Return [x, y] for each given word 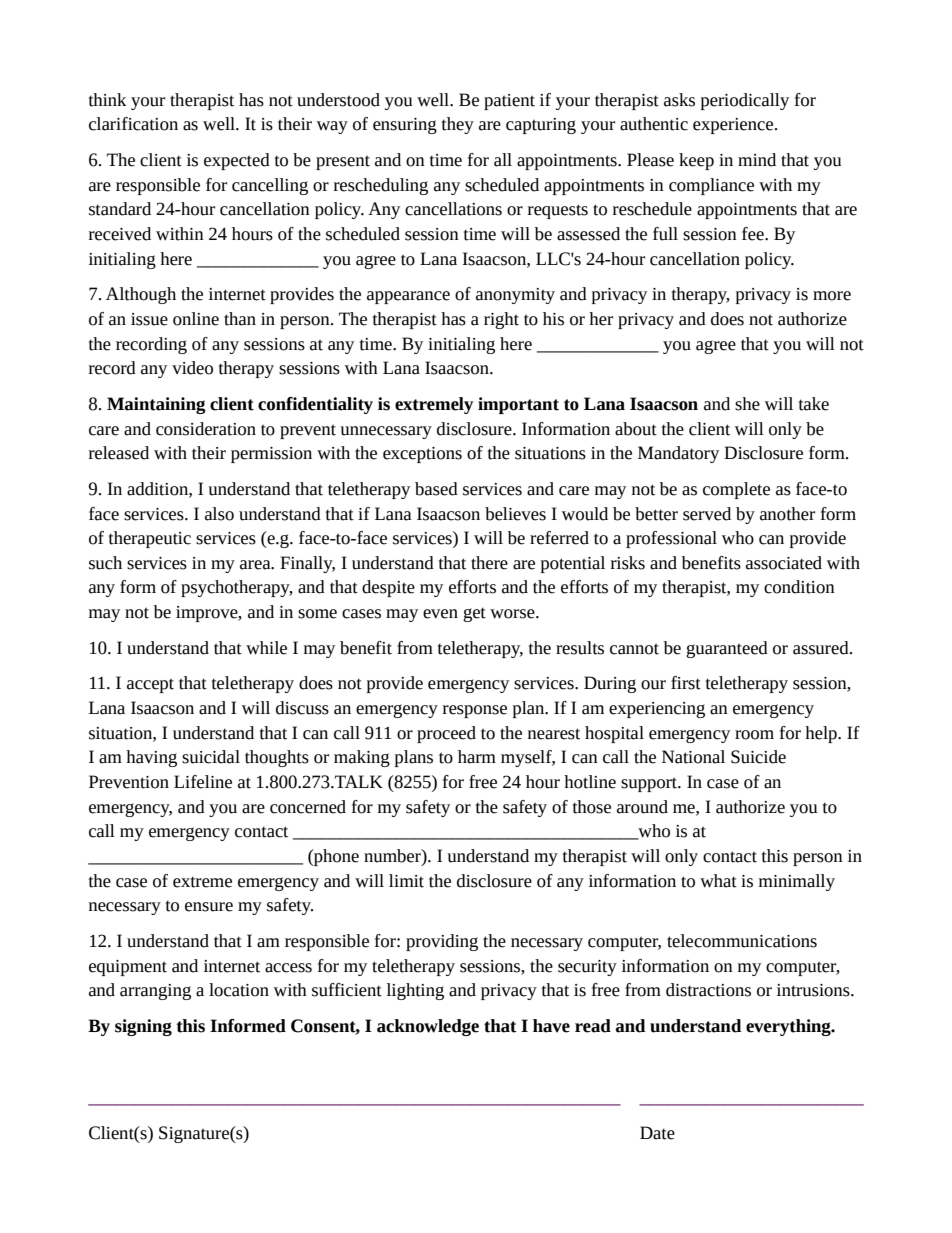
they [458, 125]
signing [143, 1027]
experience [734, 126]
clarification [133, 124]
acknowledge [428, 1027]
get [474, 614]
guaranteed [727, 649]
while [266, 648]
